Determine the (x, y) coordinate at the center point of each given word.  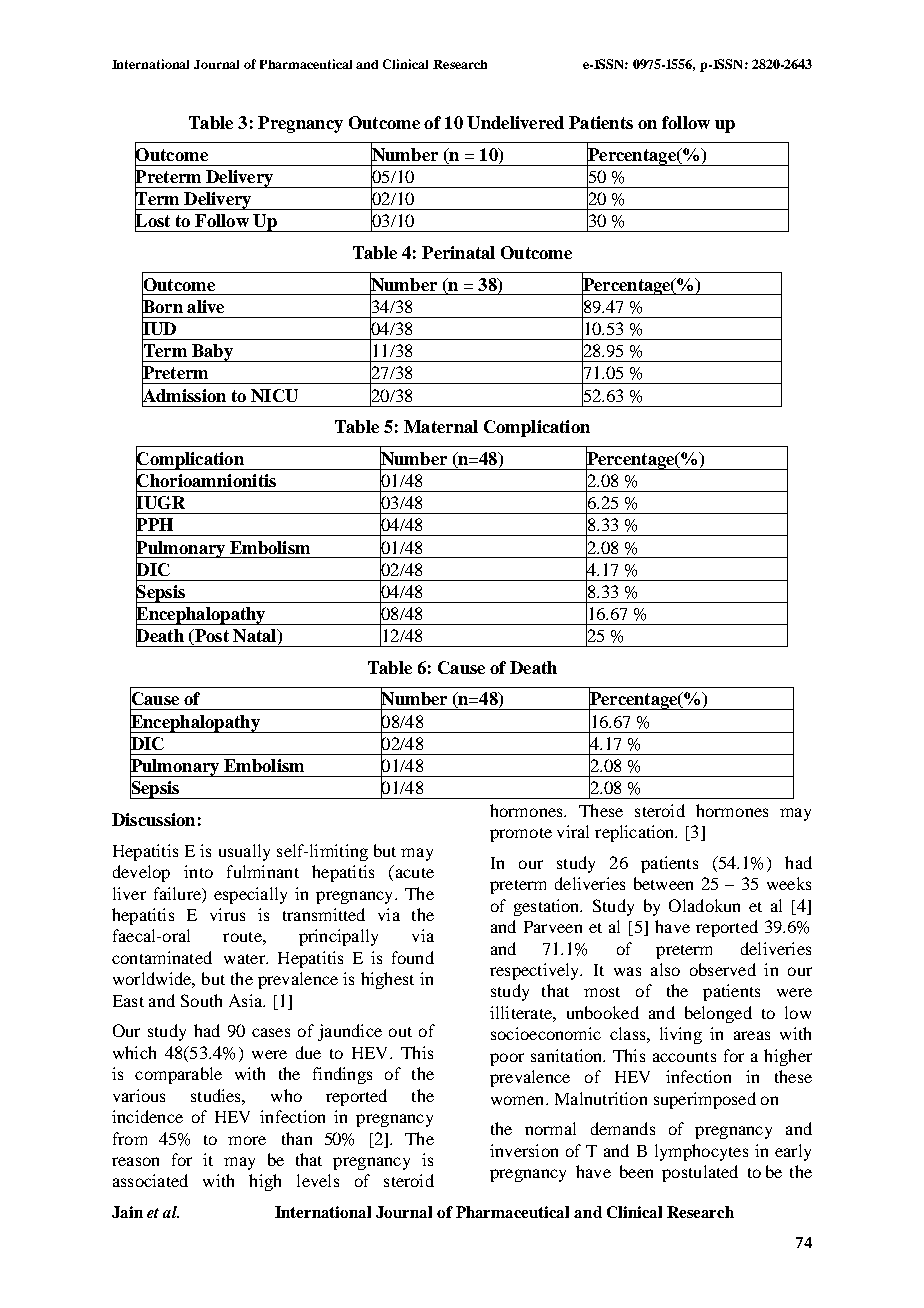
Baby (212, 353)
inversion (524, 1150)
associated (150, 1180)
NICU (274, 395)
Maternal (441, 426)
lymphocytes (701, 1152)
